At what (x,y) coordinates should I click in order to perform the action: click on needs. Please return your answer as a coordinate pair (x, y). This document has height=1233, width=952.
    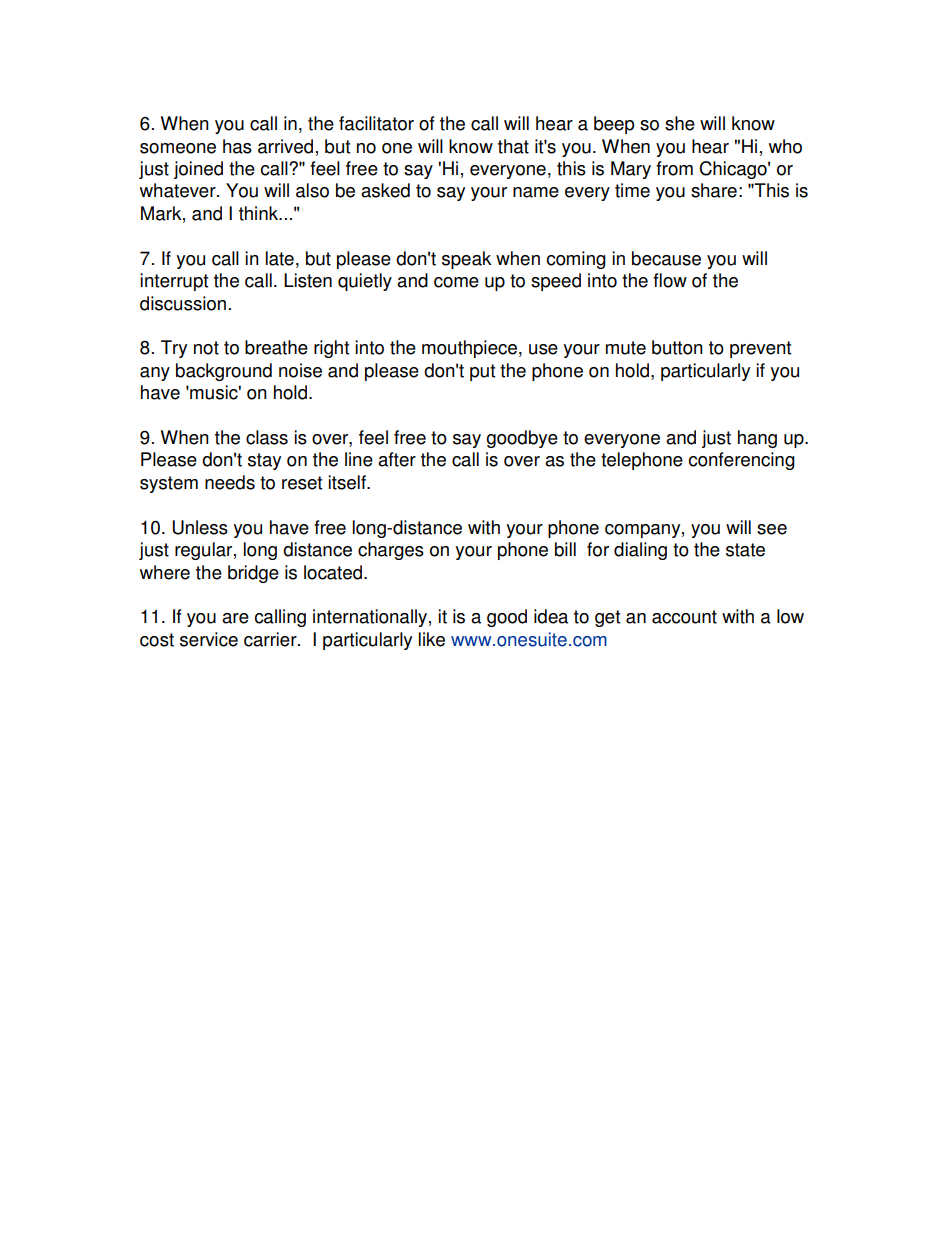
    Looking at the image, I should click on (230, 482).
